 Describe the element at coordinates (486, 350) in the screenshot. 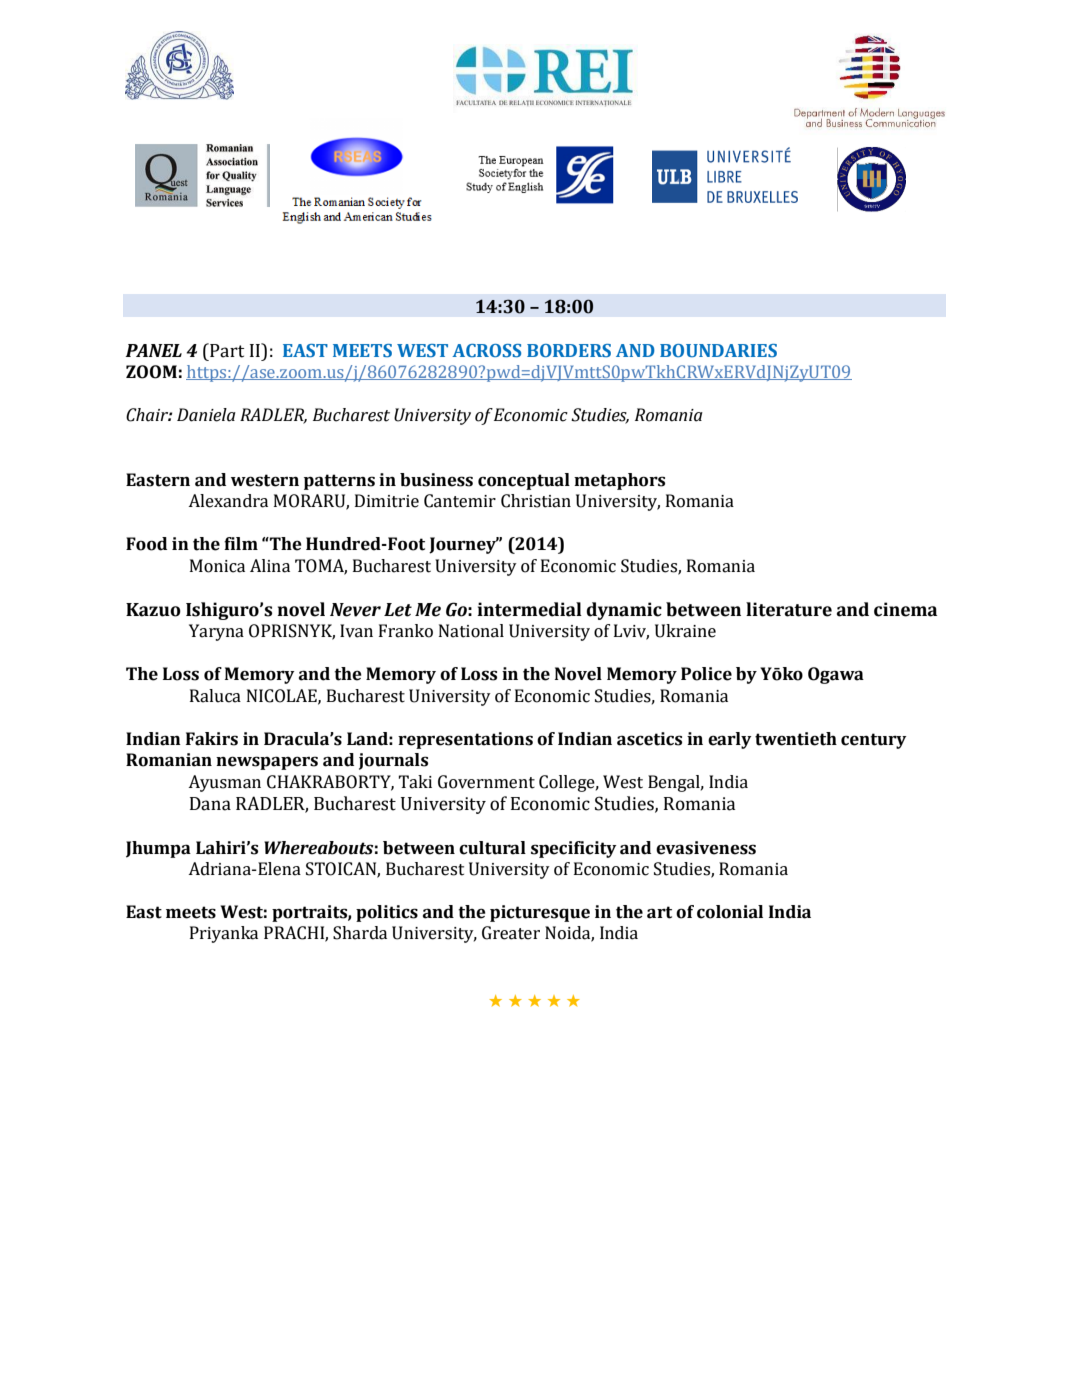

I see `ACROSS` at that location.
